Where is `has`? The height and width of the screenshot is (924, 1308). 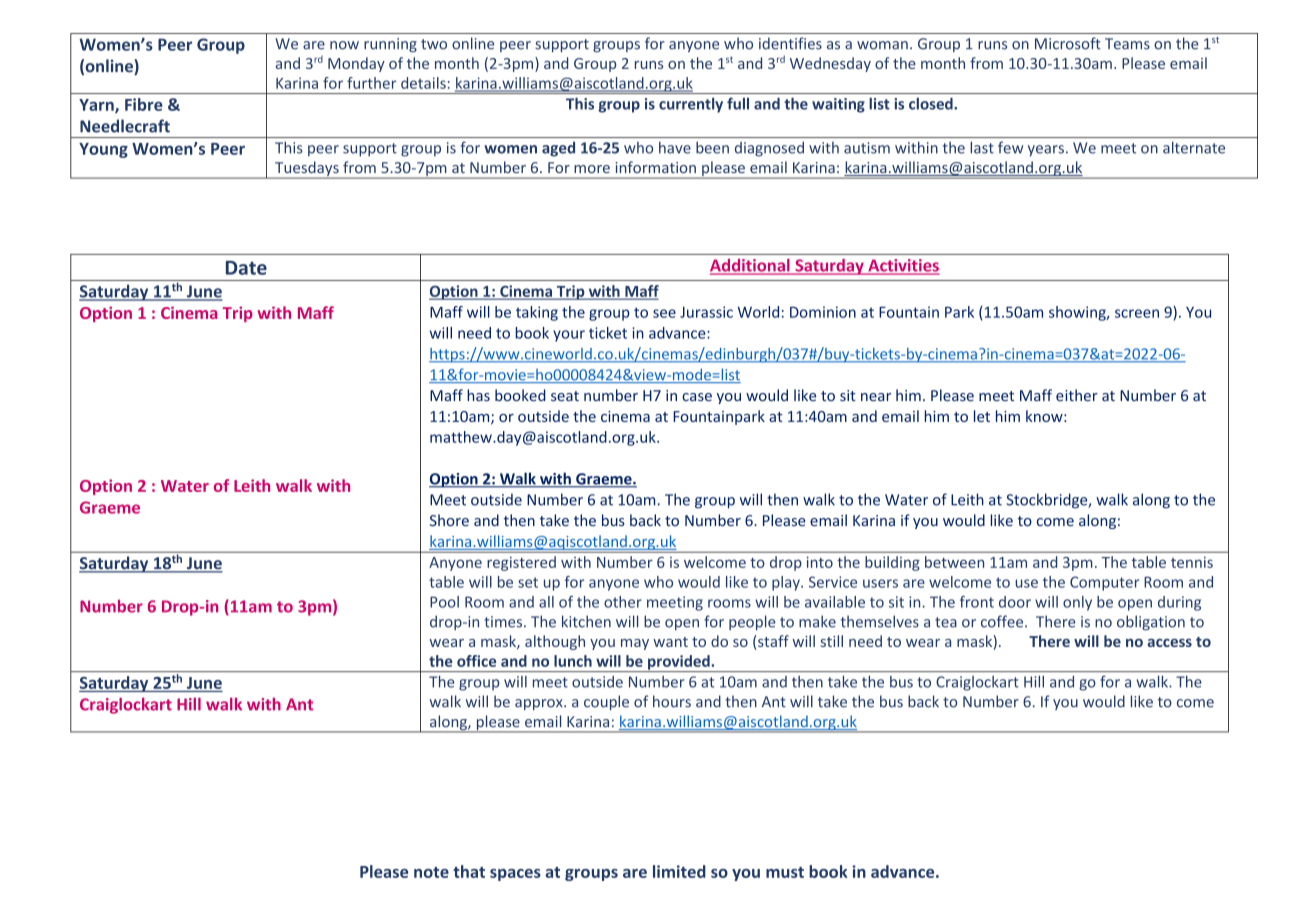 has is located at coordinates (478, 395).
